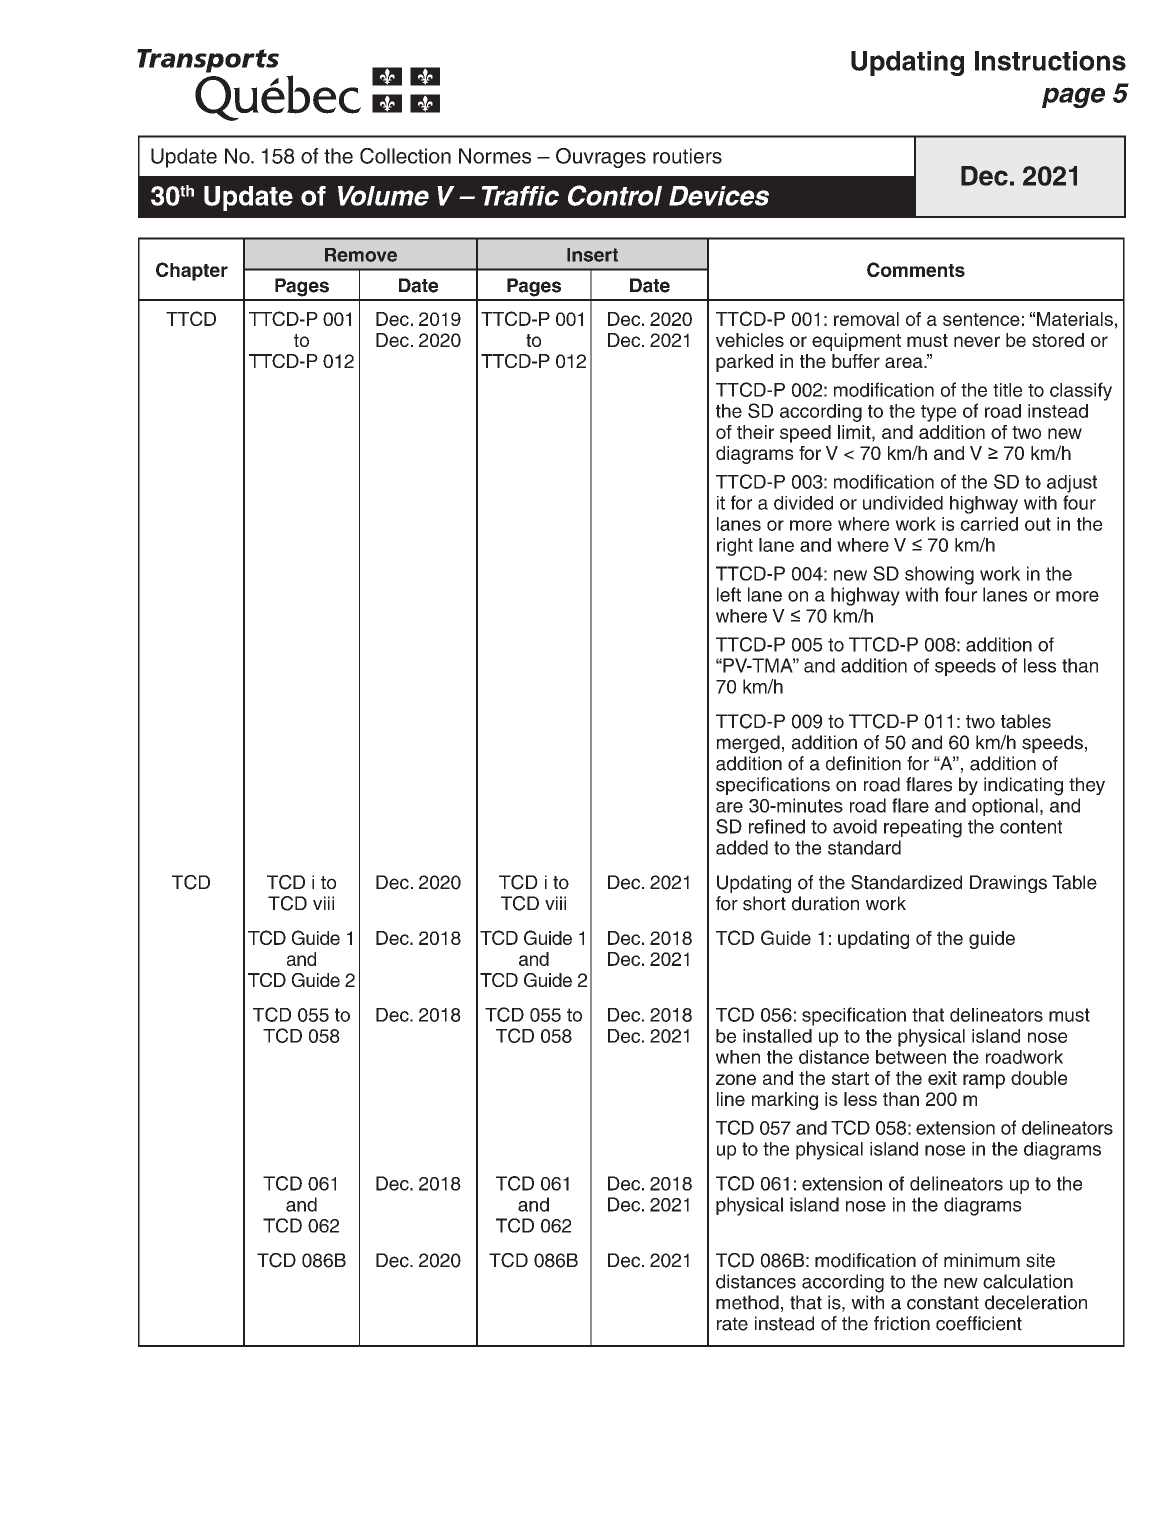  What do you see at coordinates (911, 1057) in the document?
I see `between` at bounding box center [911, 1057].
